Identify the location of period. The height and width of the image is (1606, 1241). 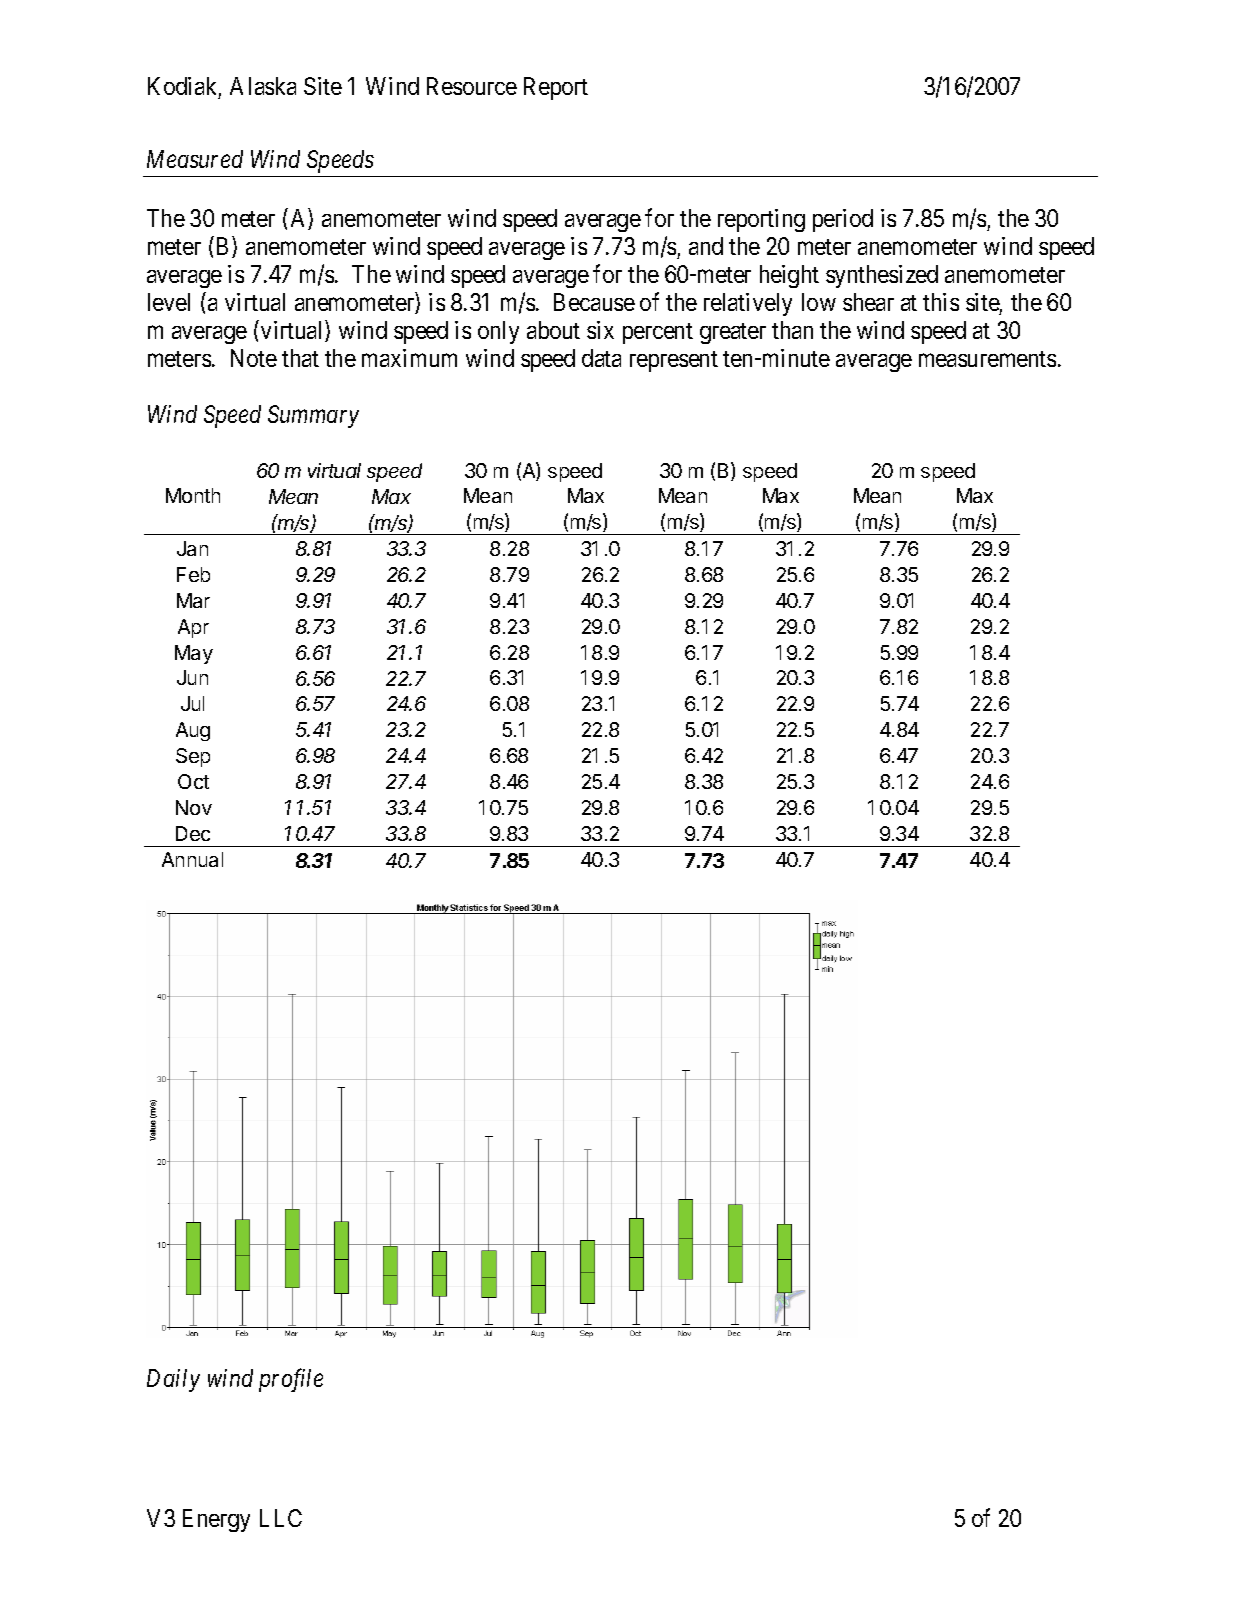
(843, 220).
